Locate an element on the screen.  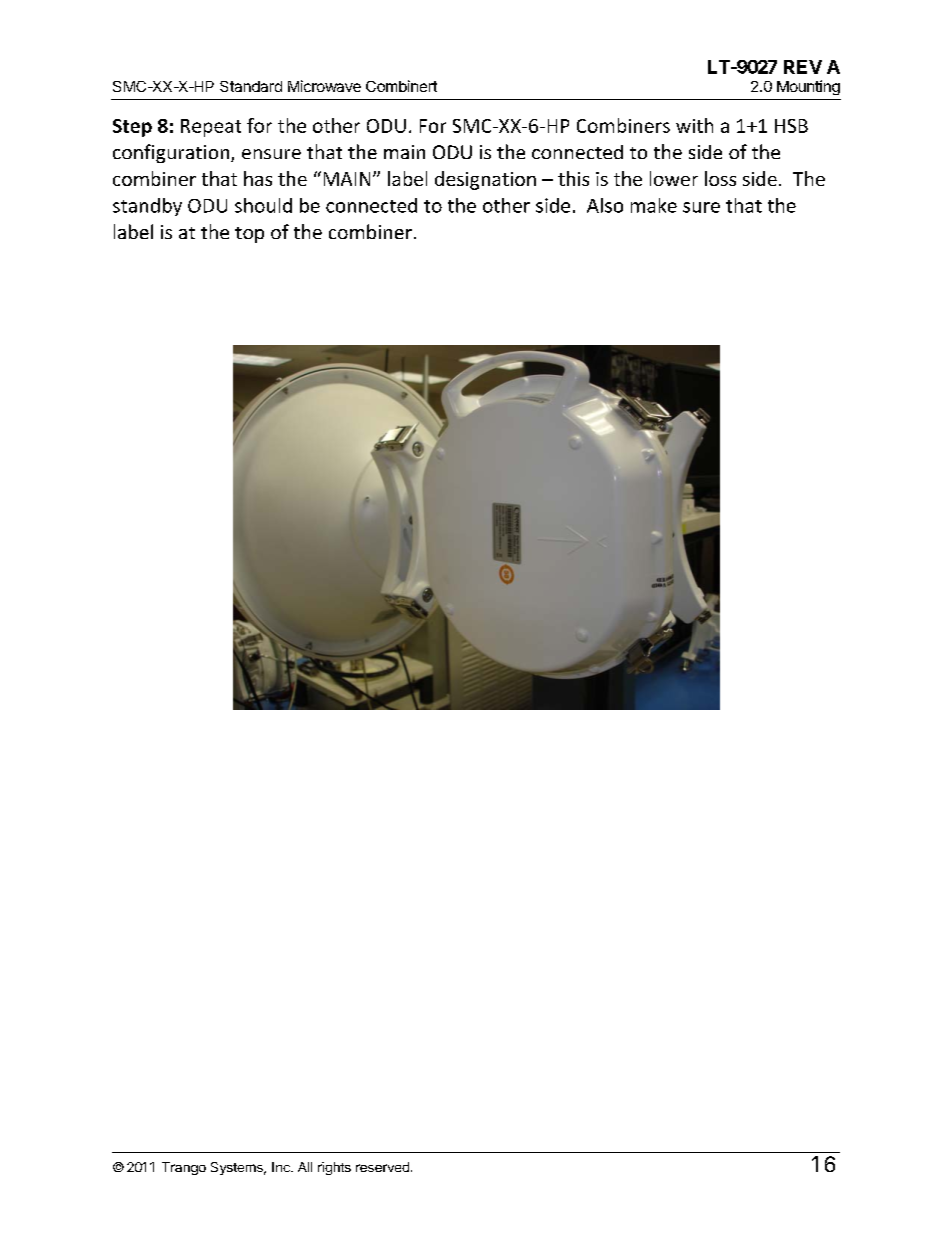
All is located at coordinates (305, 1167).
